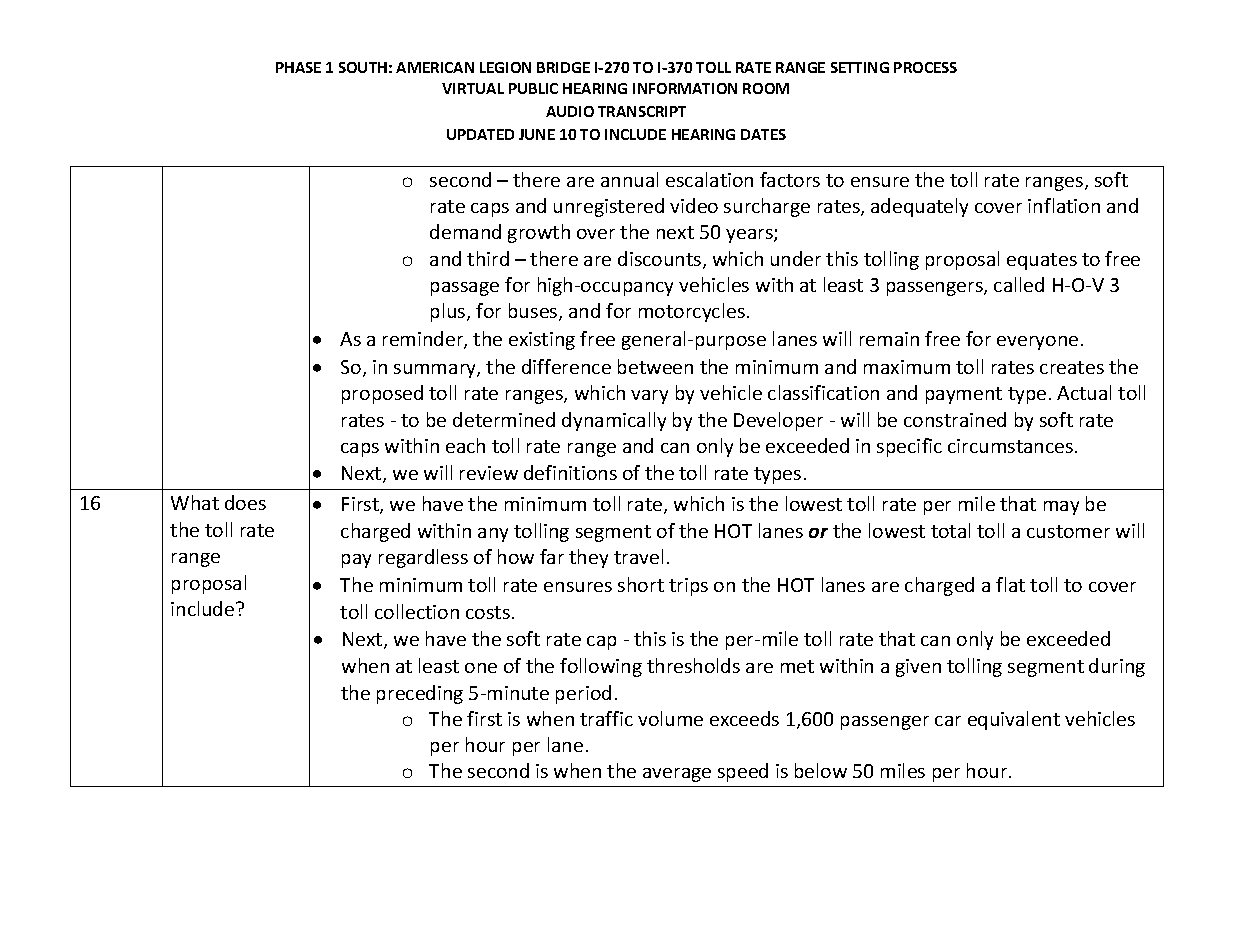  I want to click on proposed, so click(382, 394).
